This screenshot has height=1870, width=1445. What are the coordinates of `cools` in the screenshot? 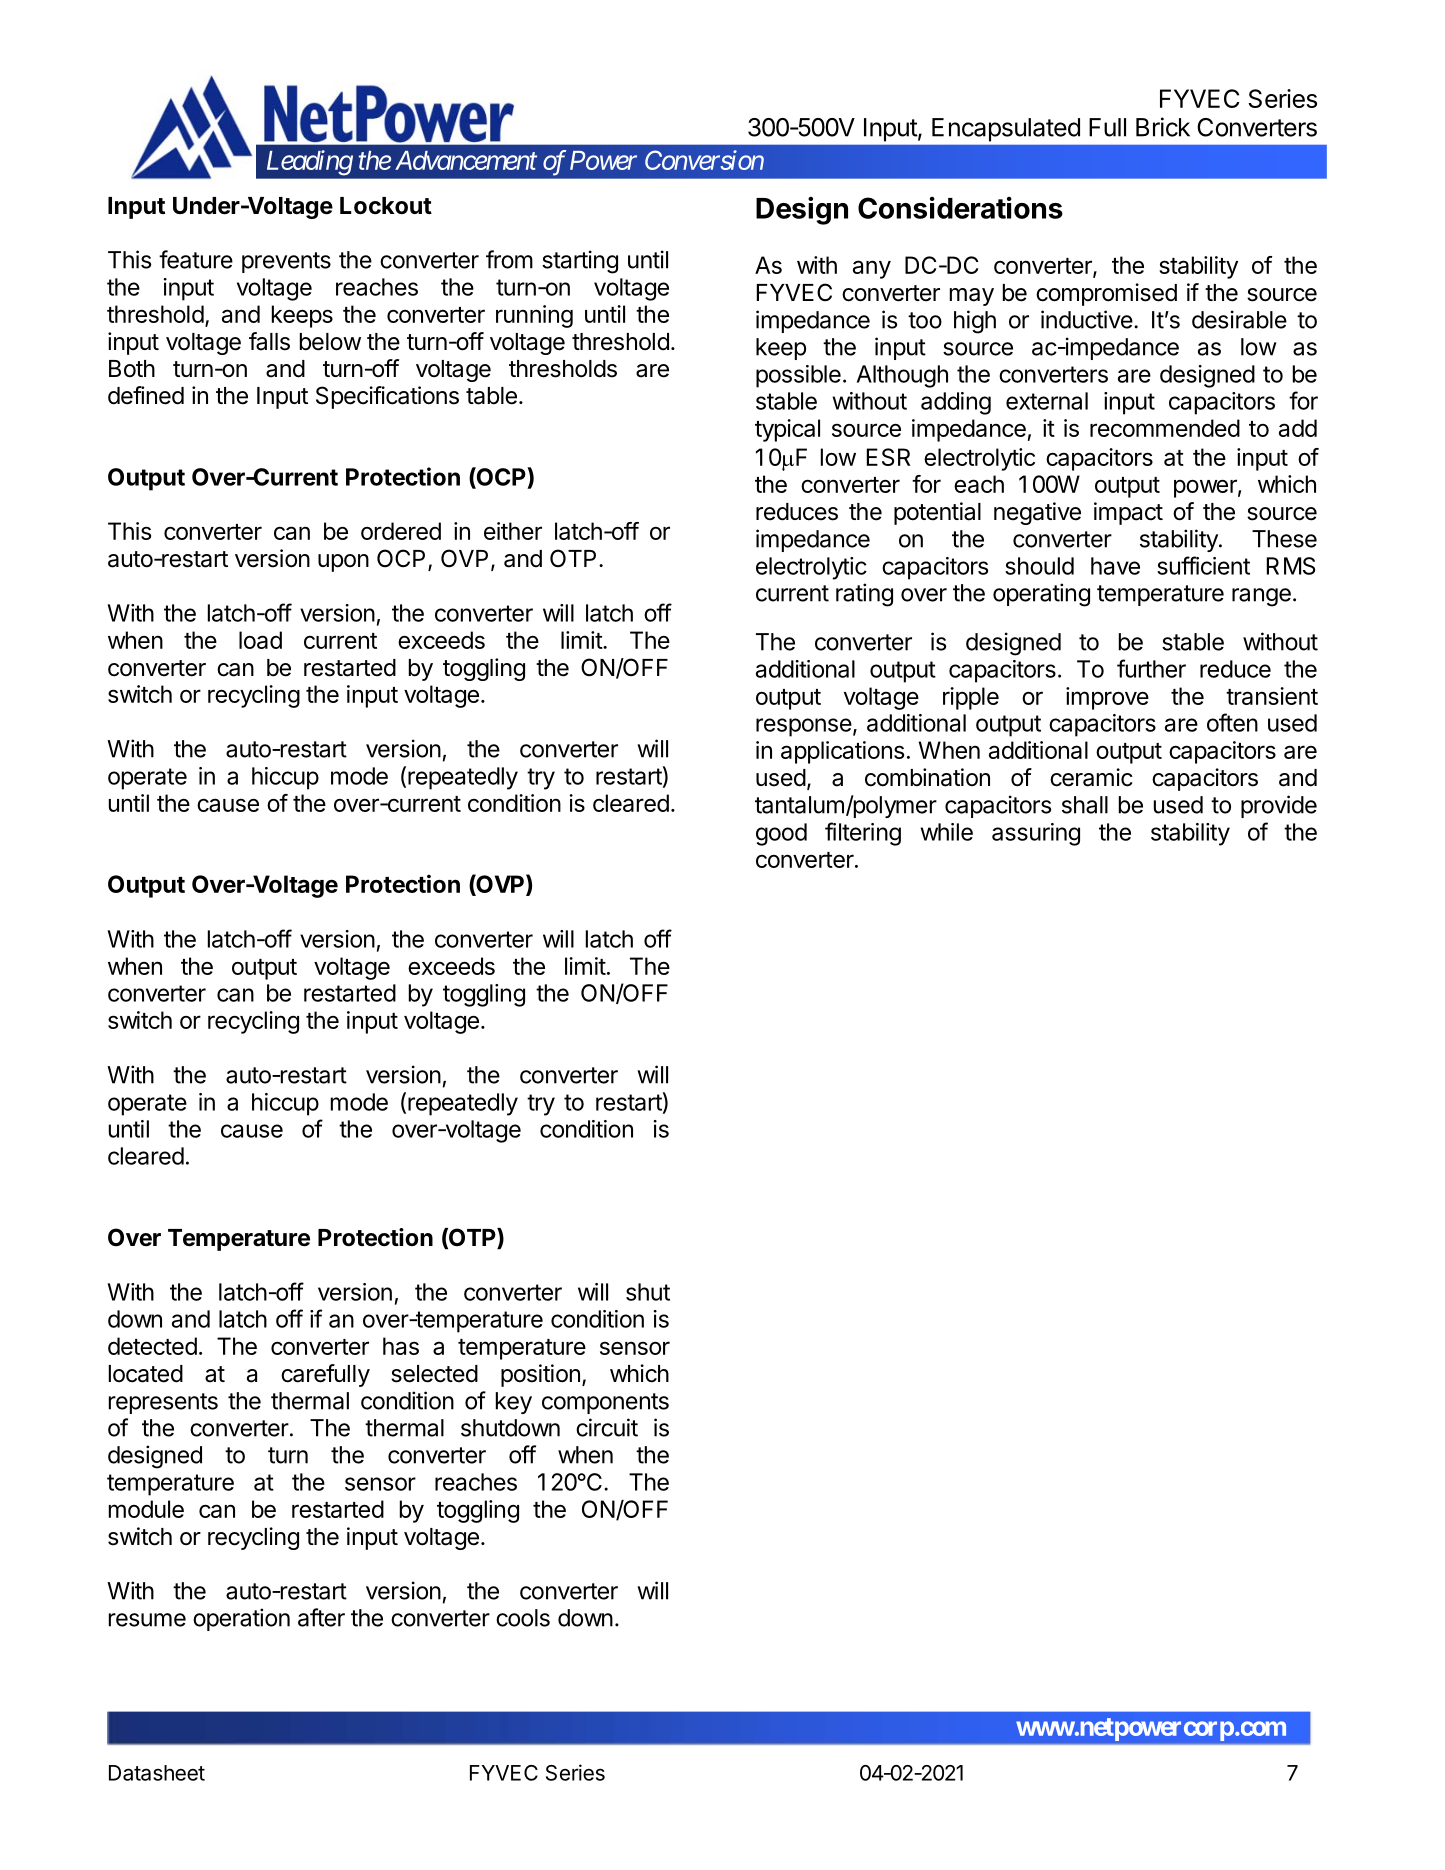 It's located at (523, 1618).
